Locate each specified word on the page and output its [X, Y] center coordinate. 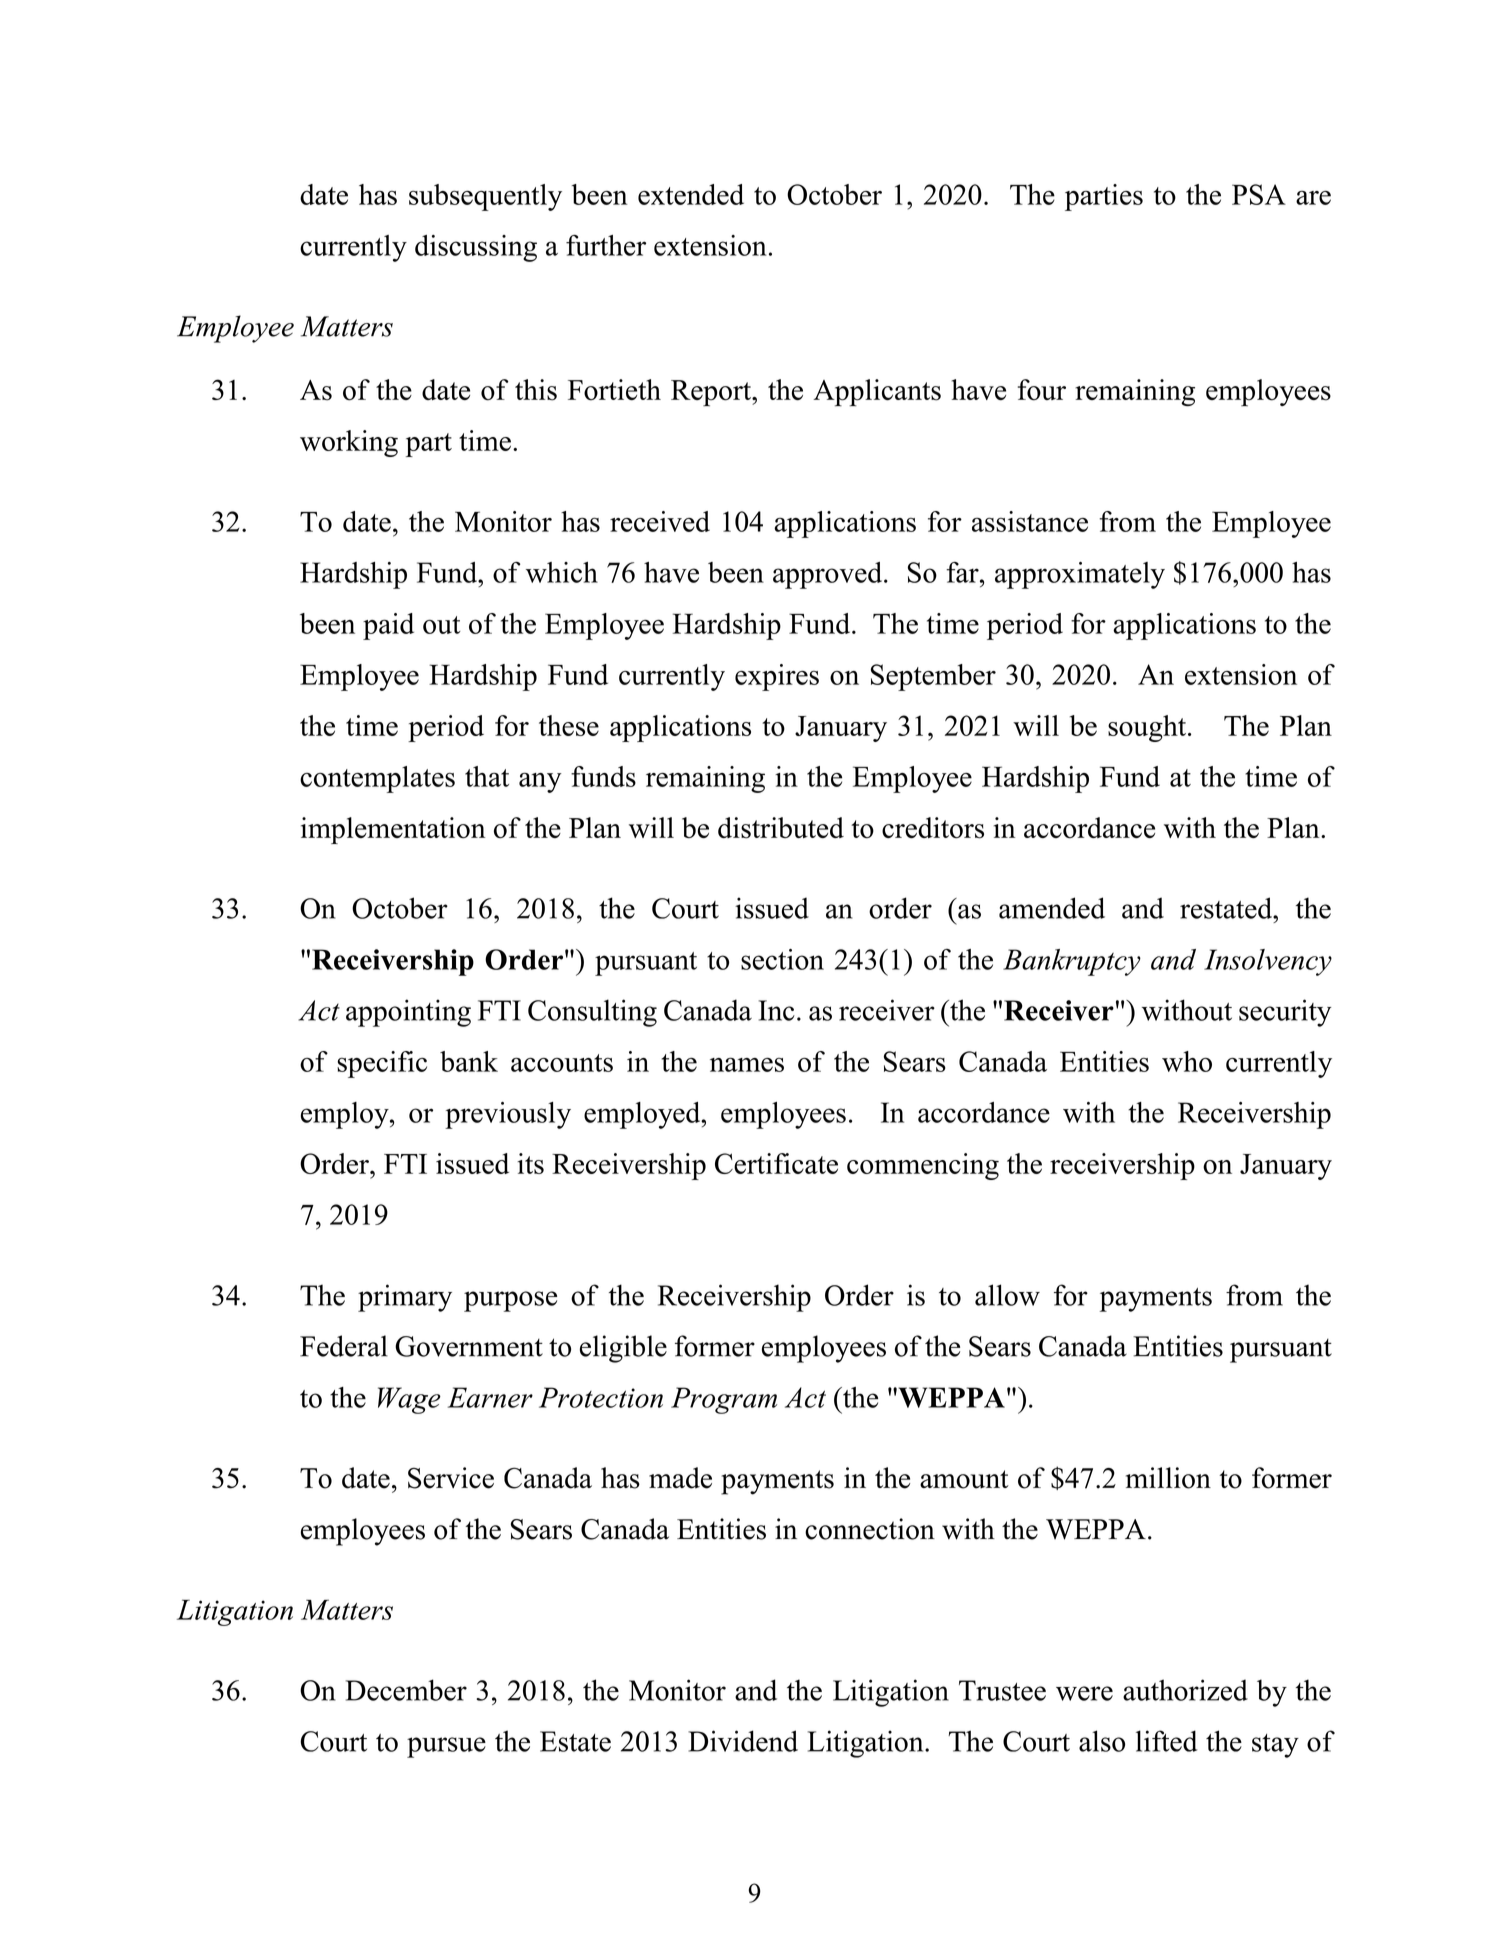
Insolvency [1268, 962]
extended [691, 194]
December [406, 1690]
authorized [1185, 1690]
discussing [476, 248]
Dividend [743, 1741]
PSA [1259, 194]
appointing [408, 1013]
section [782, 959]
